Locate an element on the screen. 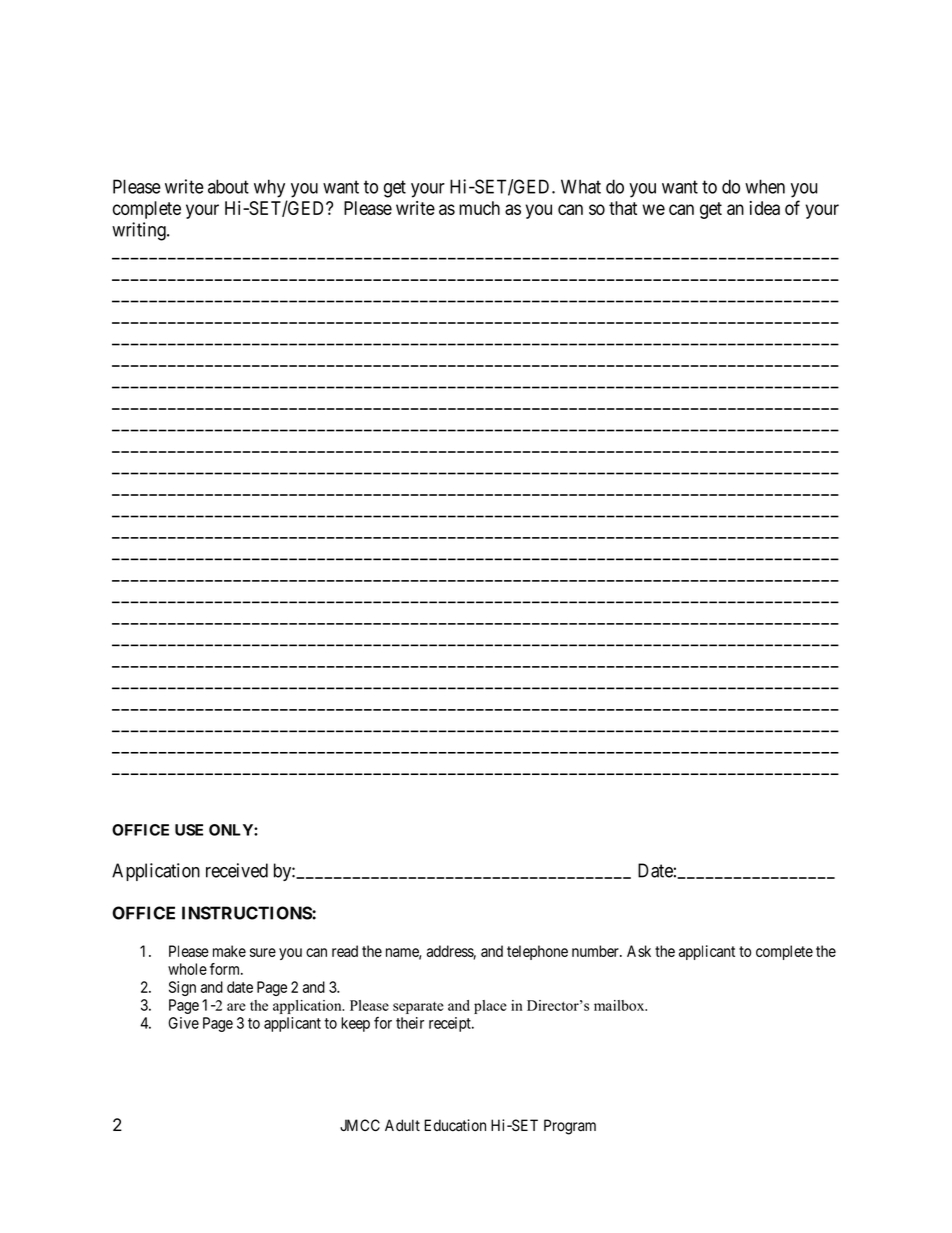 This screenshot has height=1233, width=952. Ask is located at coordinates (639, 951).
